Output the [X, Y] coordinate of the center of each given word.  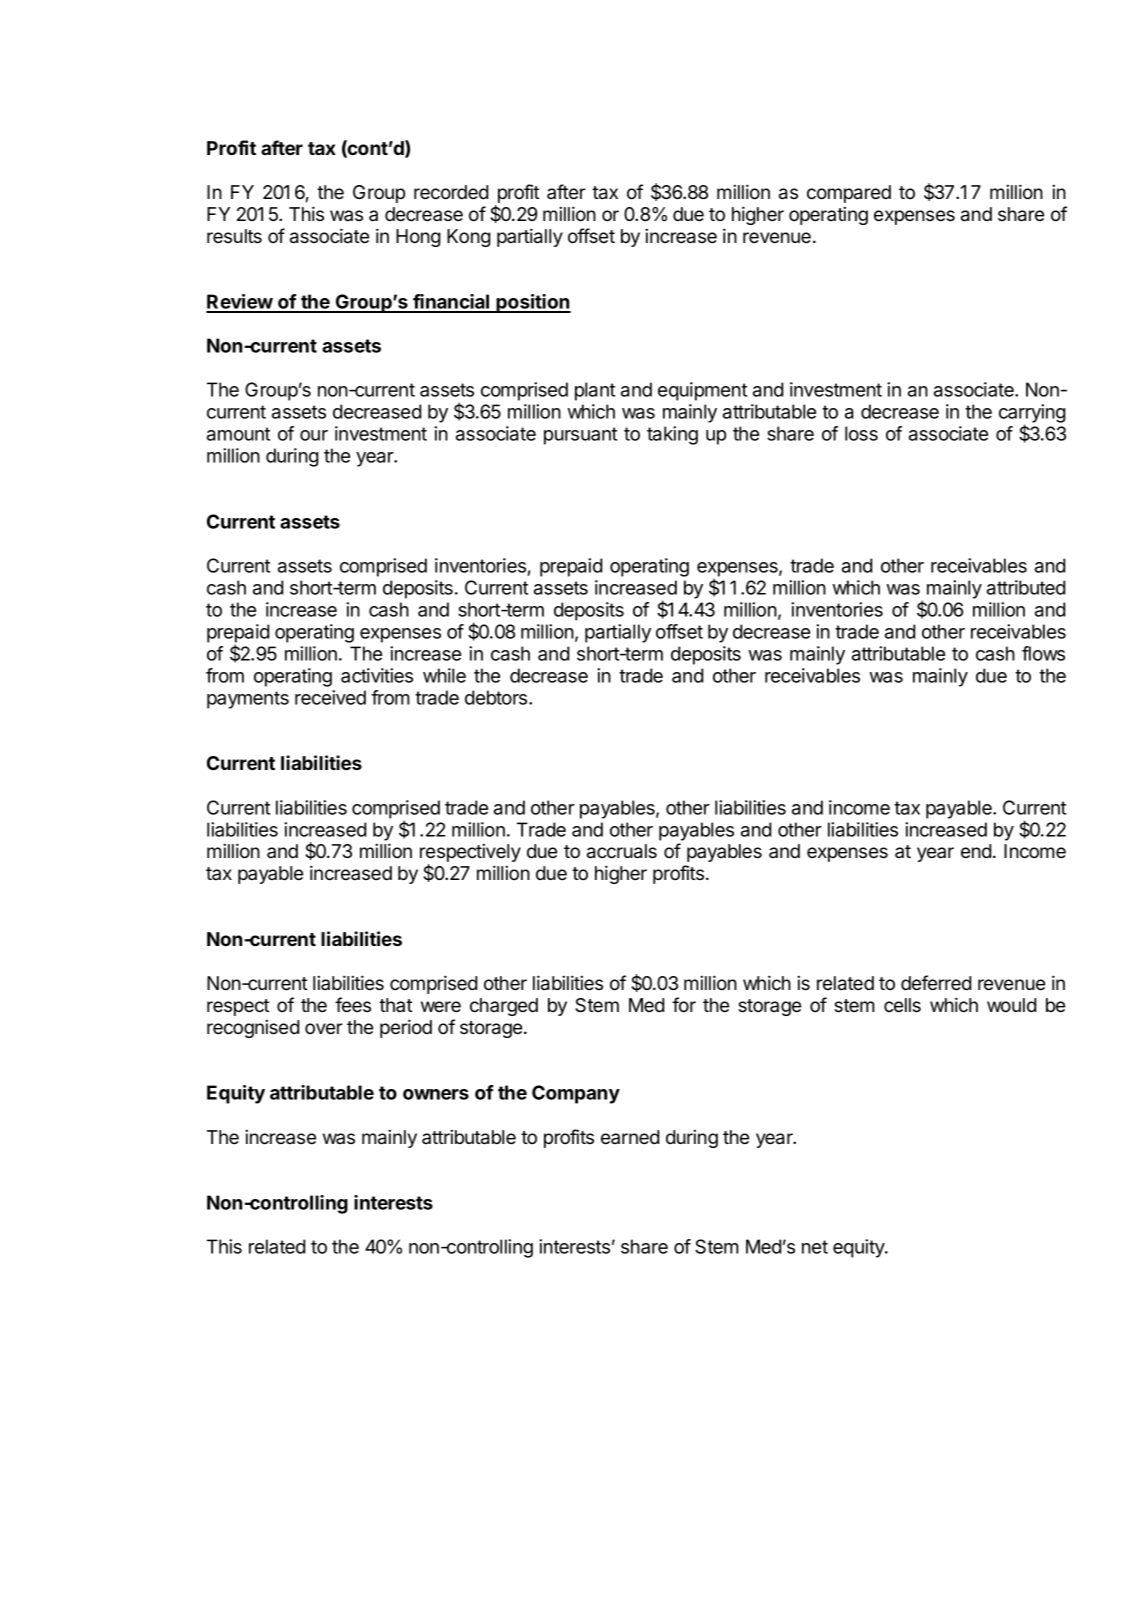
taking [672, 435]
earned [630, 1137]
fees [353, 1005]
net [815, 1247]
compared [849, 194]
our [314, 435]
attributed [1026, 587]
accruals [622, 851]
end [976, 851]
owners [436, 1094]
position [533, 303]
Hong [418, 238]
